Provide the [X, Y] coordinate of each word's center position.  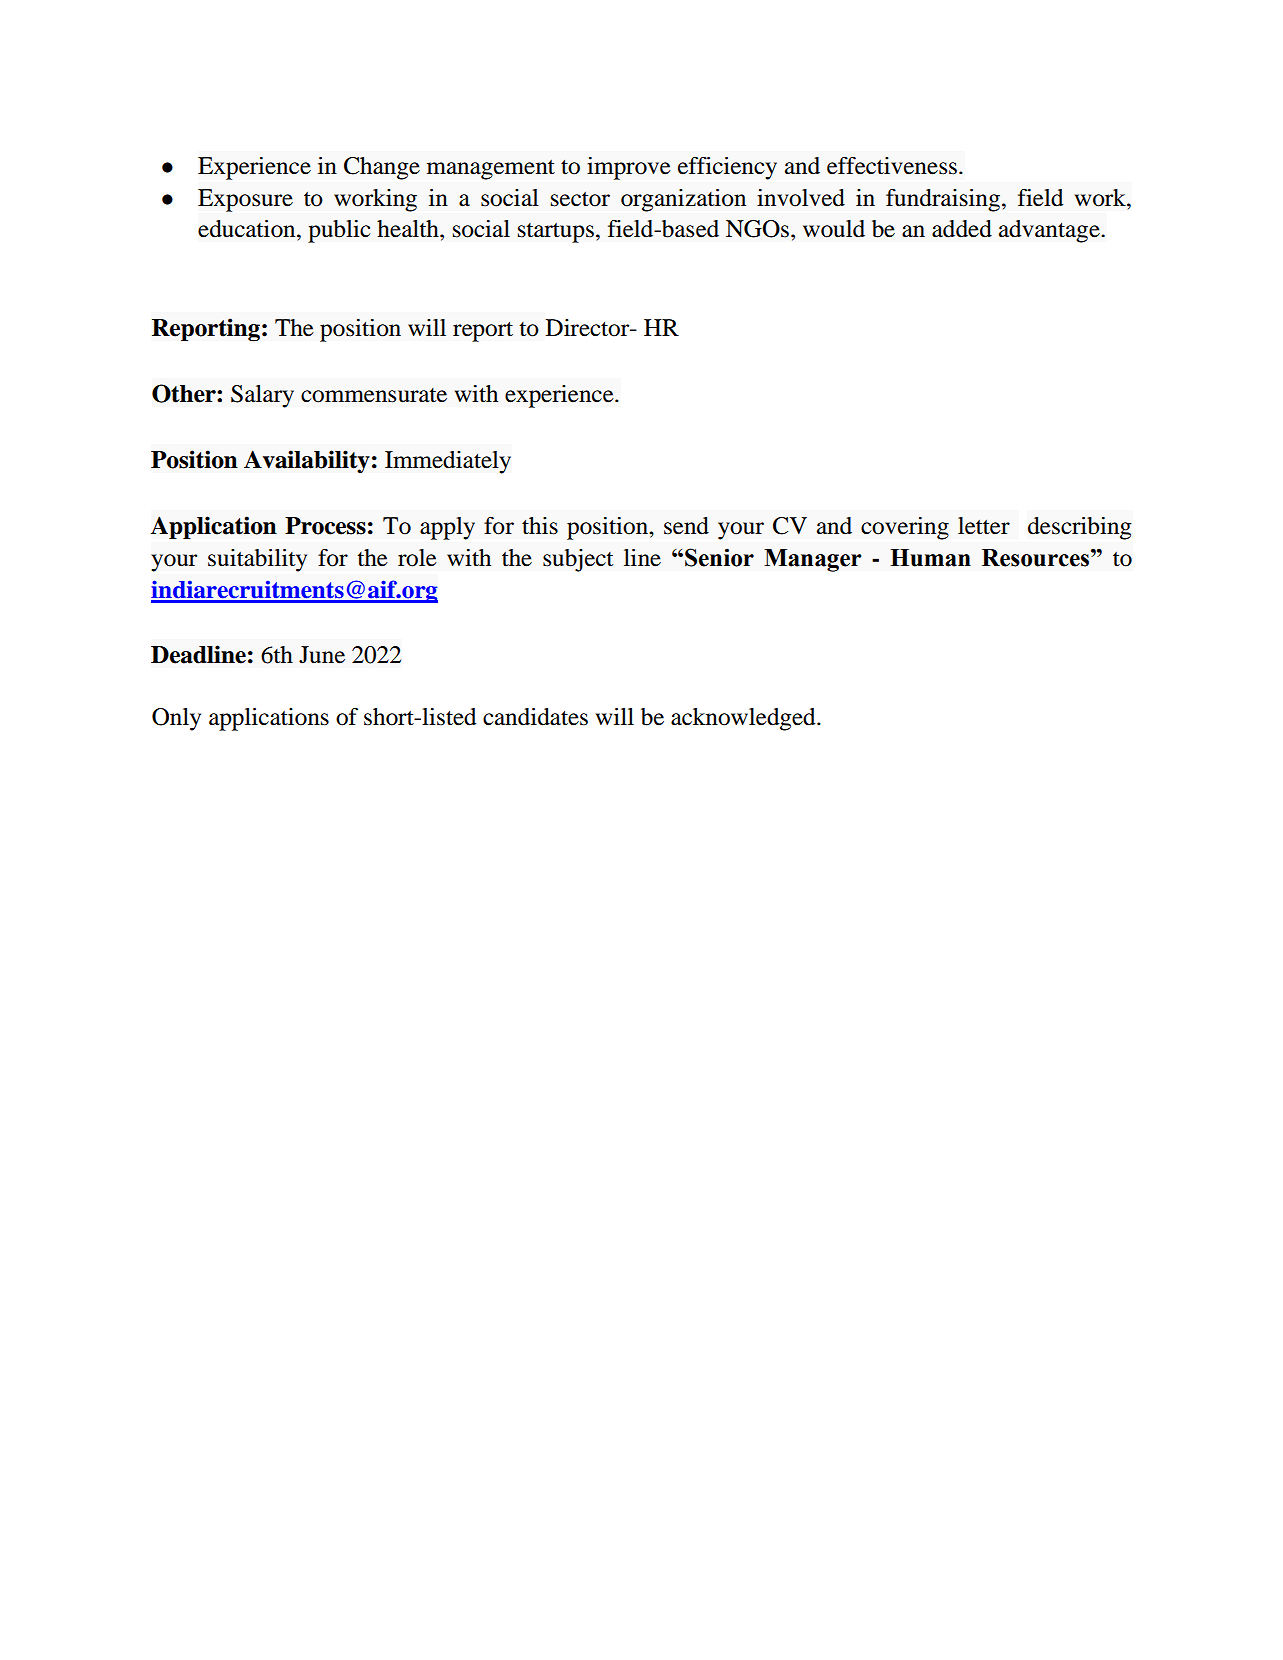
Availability [307, 461]
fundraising [944, 200]
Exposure [245, 200]
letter [984, 526]
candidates [535, 717]
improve [629, 168]
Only [176, 719]
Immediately [448, 462]
